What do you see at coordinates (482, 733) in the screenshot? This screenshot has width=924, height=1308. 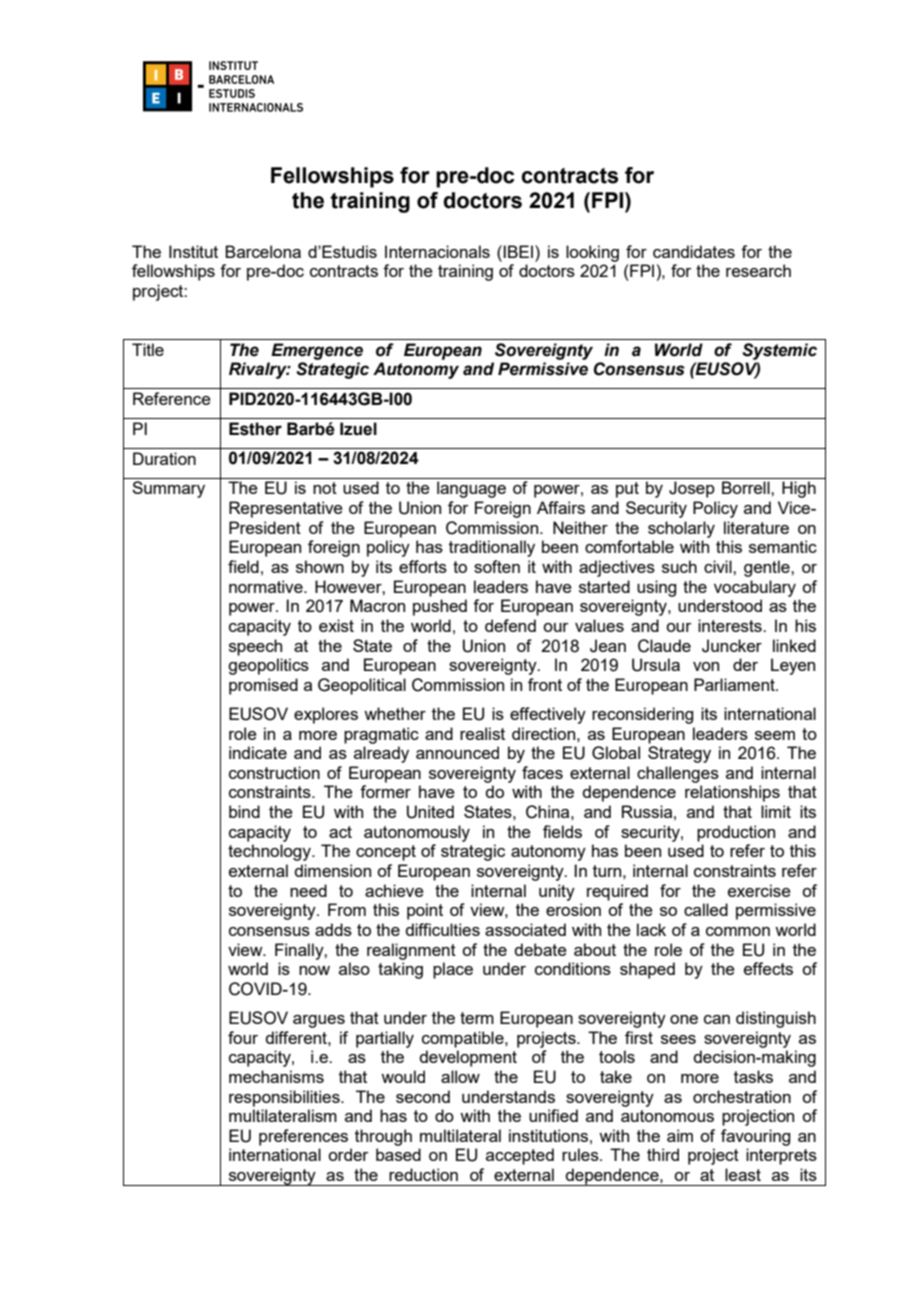 I see `realist` at bounding box center [482, 733].
